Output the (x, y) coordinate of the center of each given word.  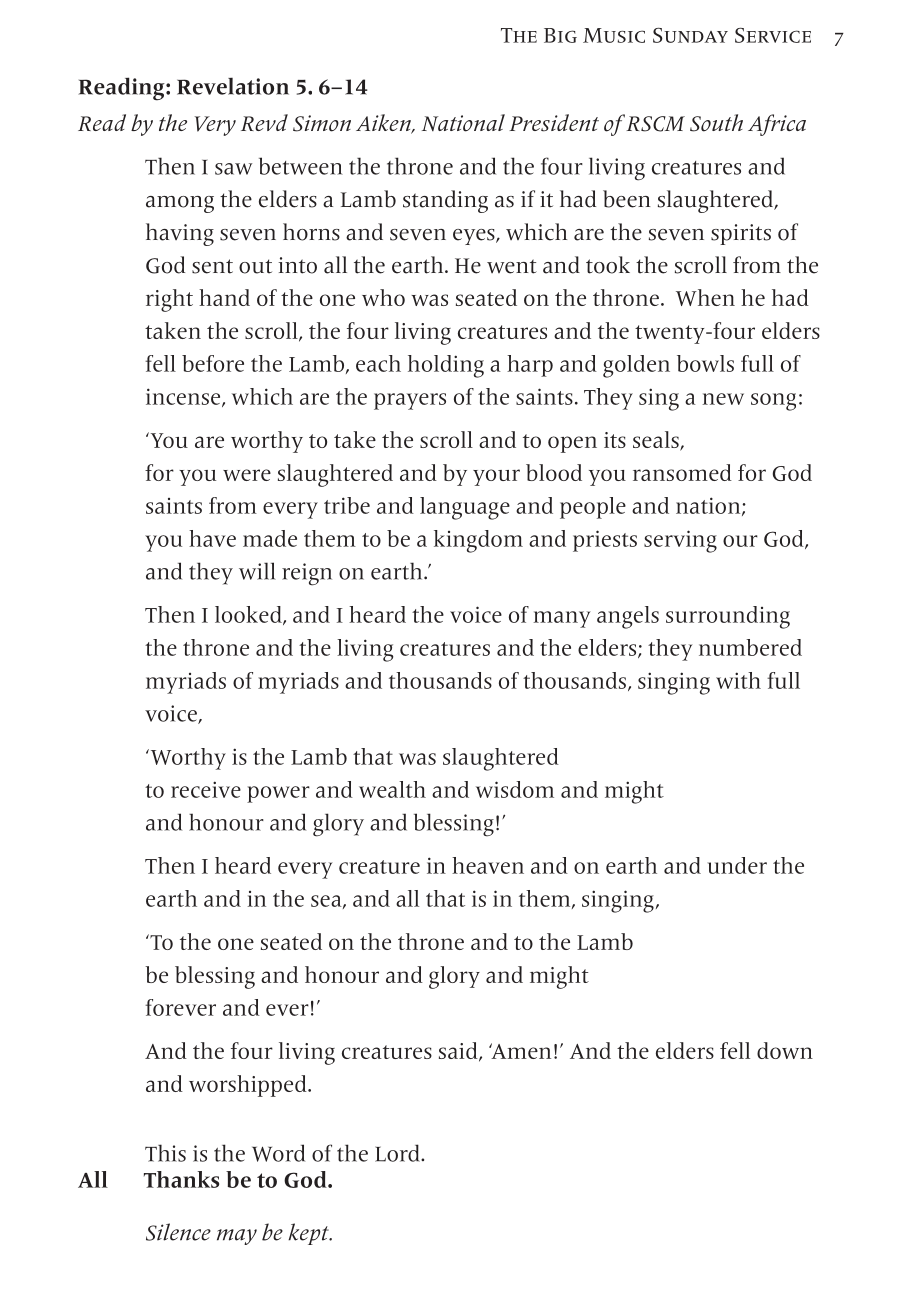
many (562, 619)
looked (249, 615)
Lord (398, 1153)
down (785, 1050)
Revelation (233, 86)
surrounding (728, 617)
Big (560, 35)
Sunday (690, 35)
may (237, 1237)
